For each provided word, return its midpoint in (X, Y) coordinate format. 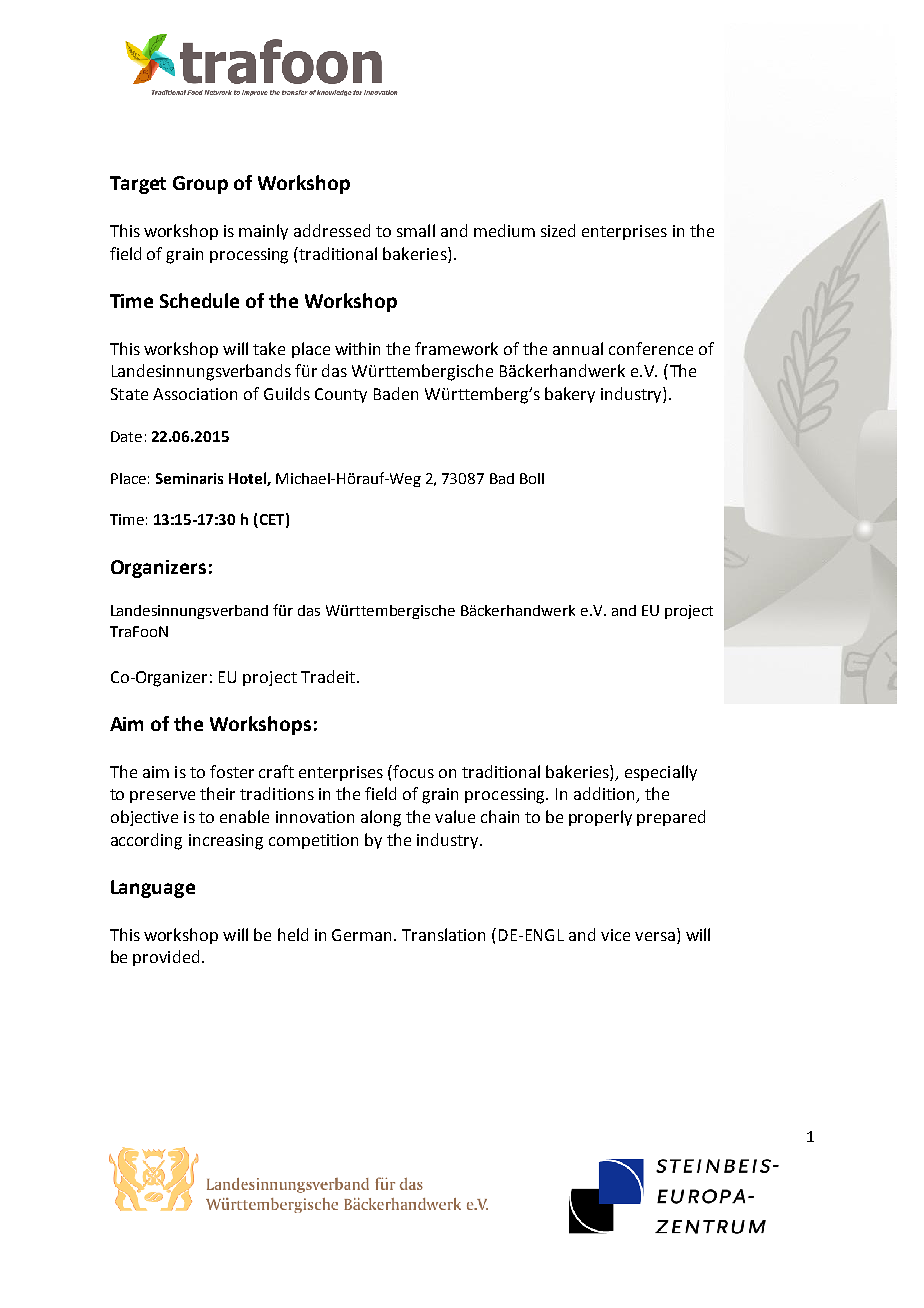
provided (166, 958)
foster (232, 771)
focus (413, 771)
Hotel (248, 479)
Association (195, 394)
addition (605, 795)
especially (661, 773)
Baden (396, 393)
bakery (570, 395)
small (416, 230)
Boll (532, 478)
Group (200, 185)
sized (558, 230)
